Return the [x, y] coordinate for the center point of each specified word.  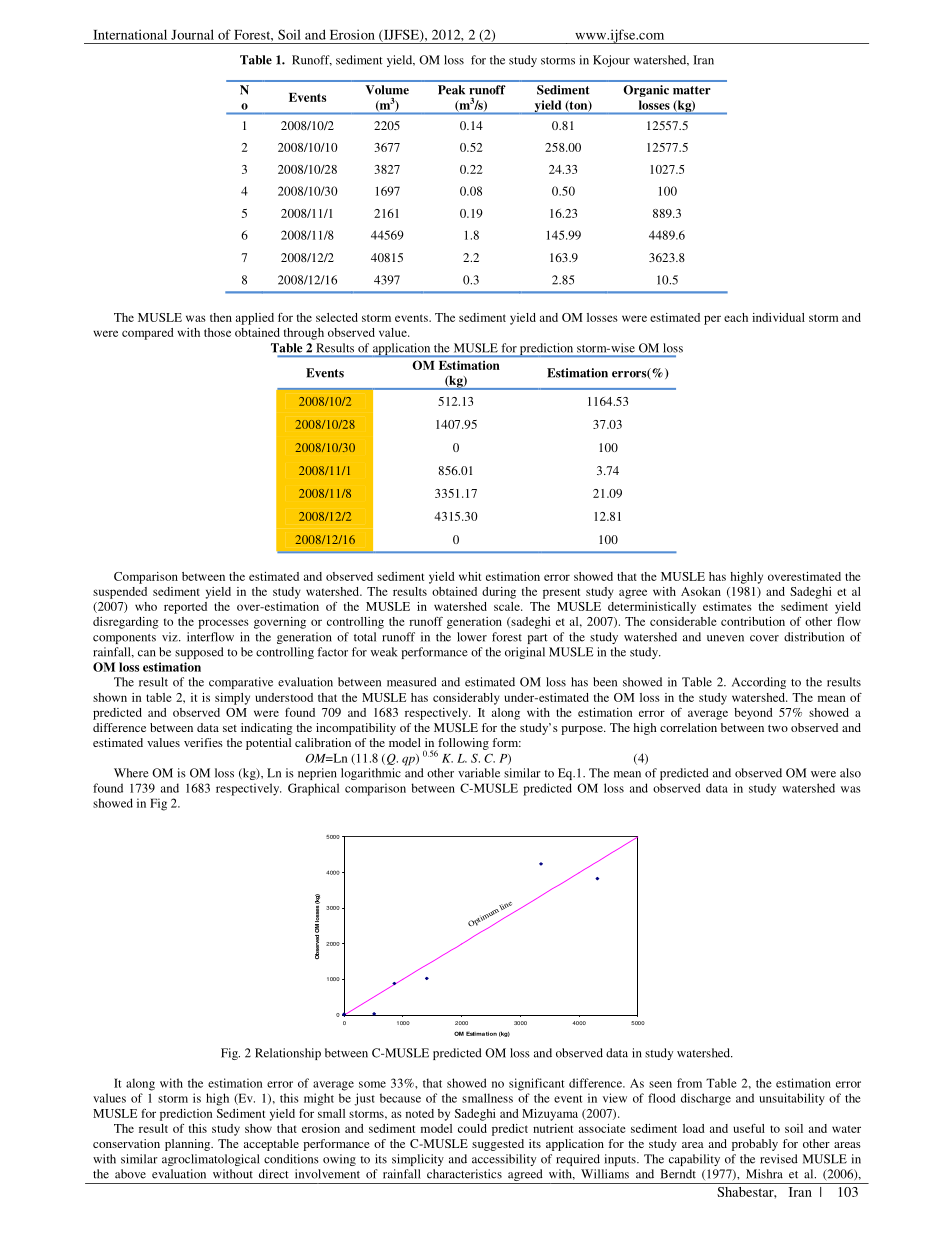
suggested [498, 1145]
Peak [451, 90]
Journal [192, 34]
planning [189, 1145]
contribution [753, 621]
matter [692, 90]
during [499, 593]
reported [185, 608]
